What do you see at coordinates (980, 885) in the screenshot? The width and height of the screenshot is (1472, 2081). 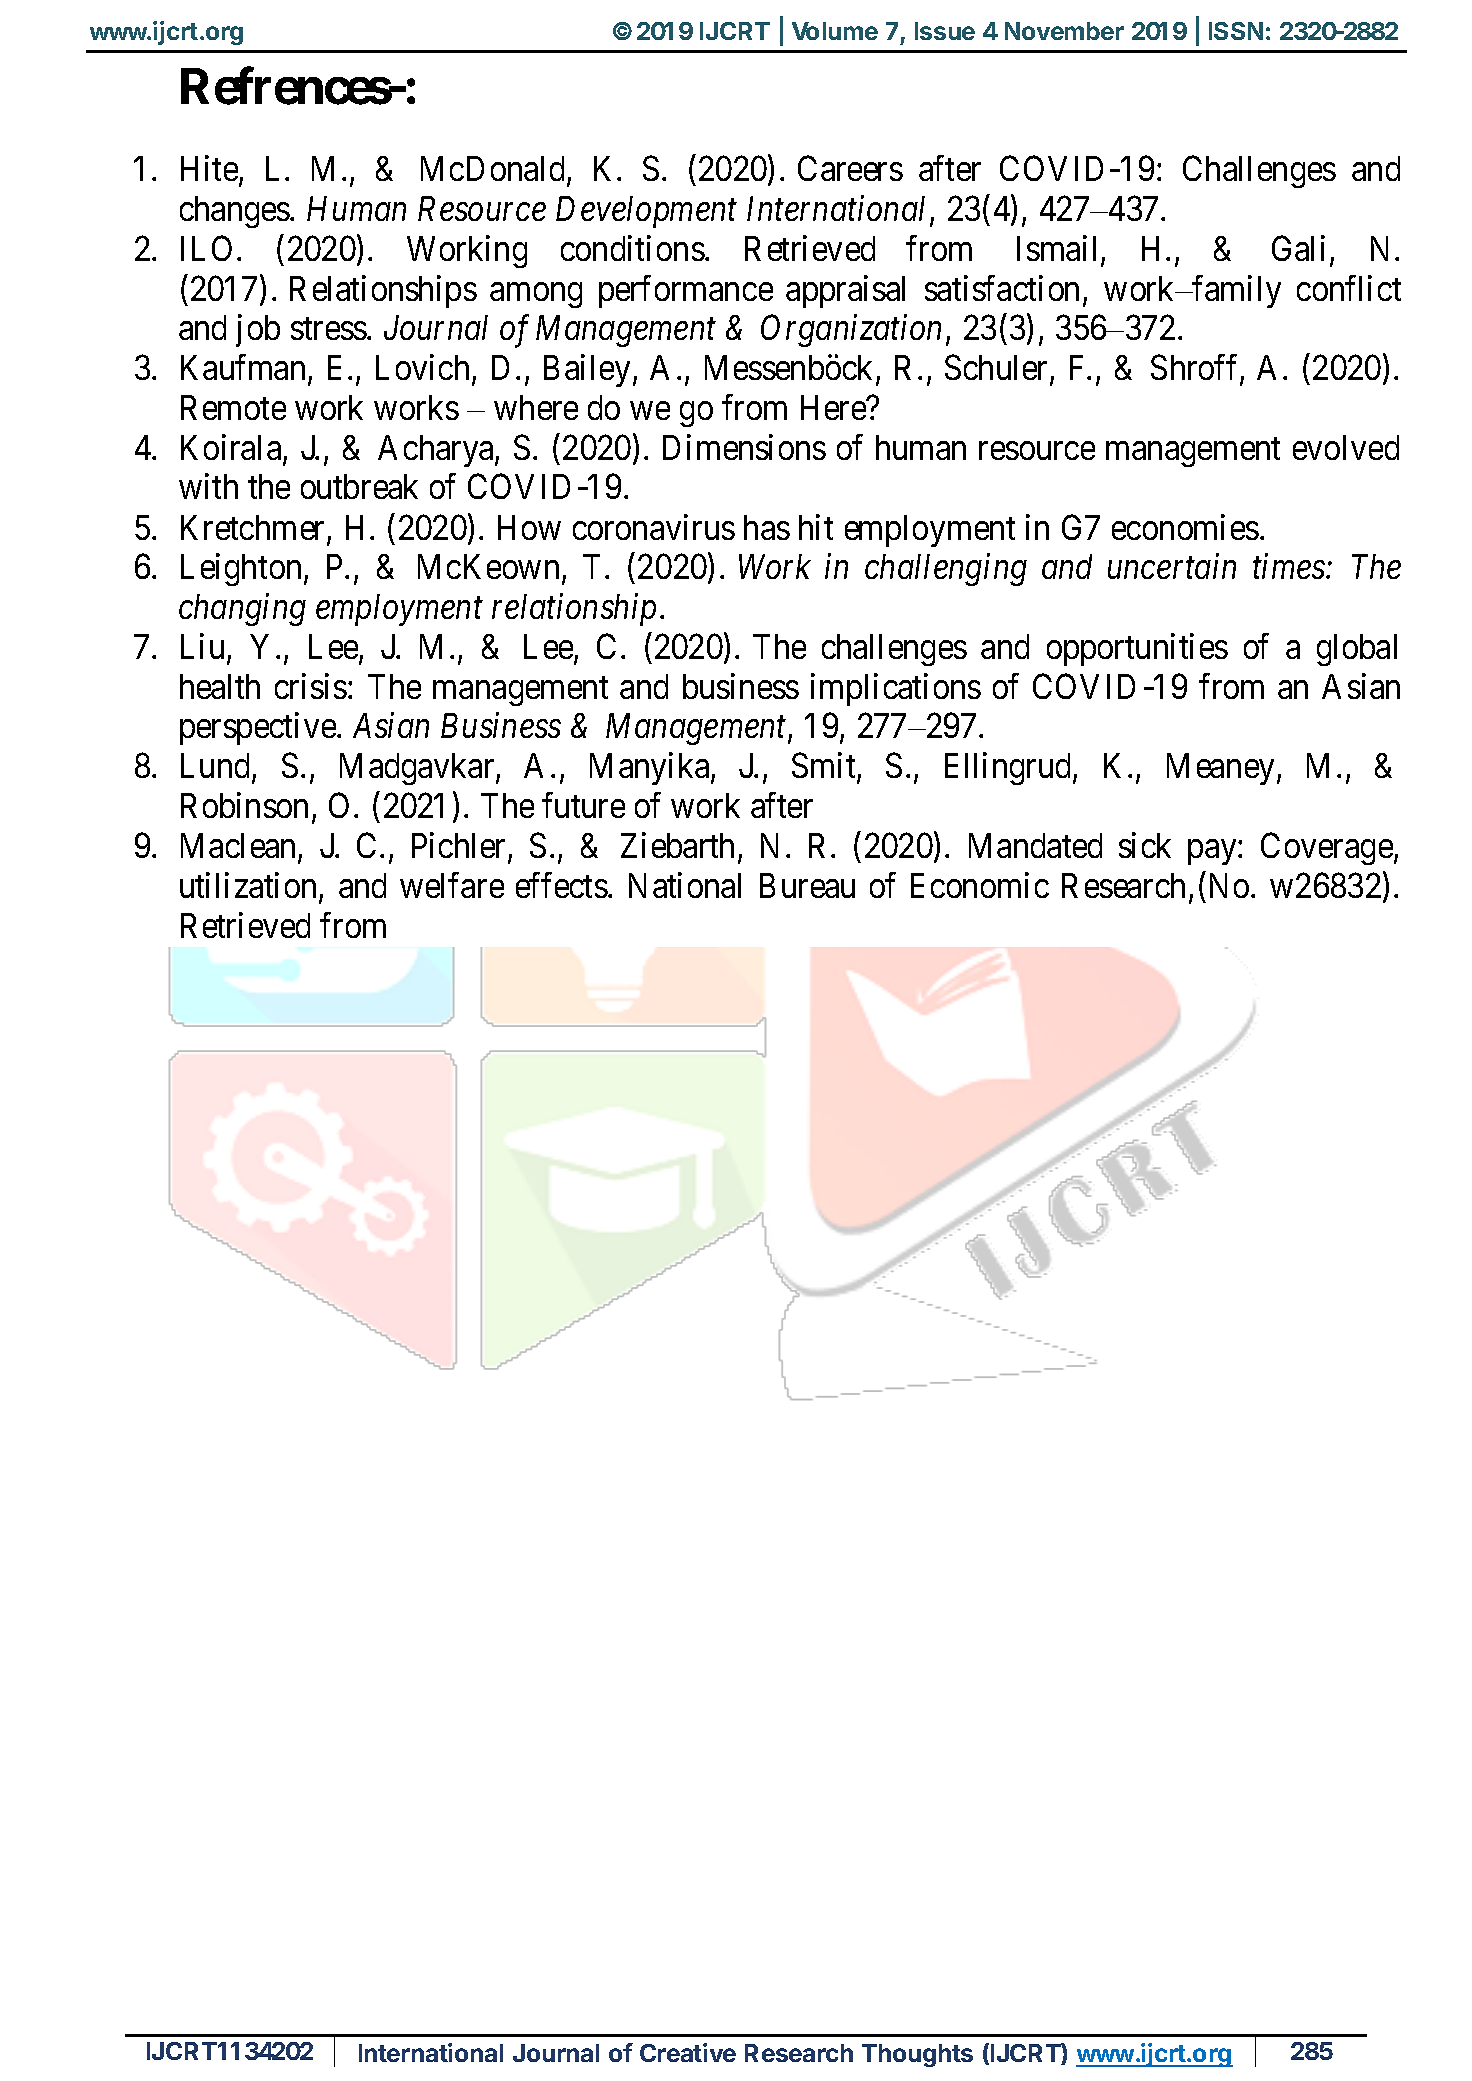 I see `Economic` at bounding box center [980, 885].
